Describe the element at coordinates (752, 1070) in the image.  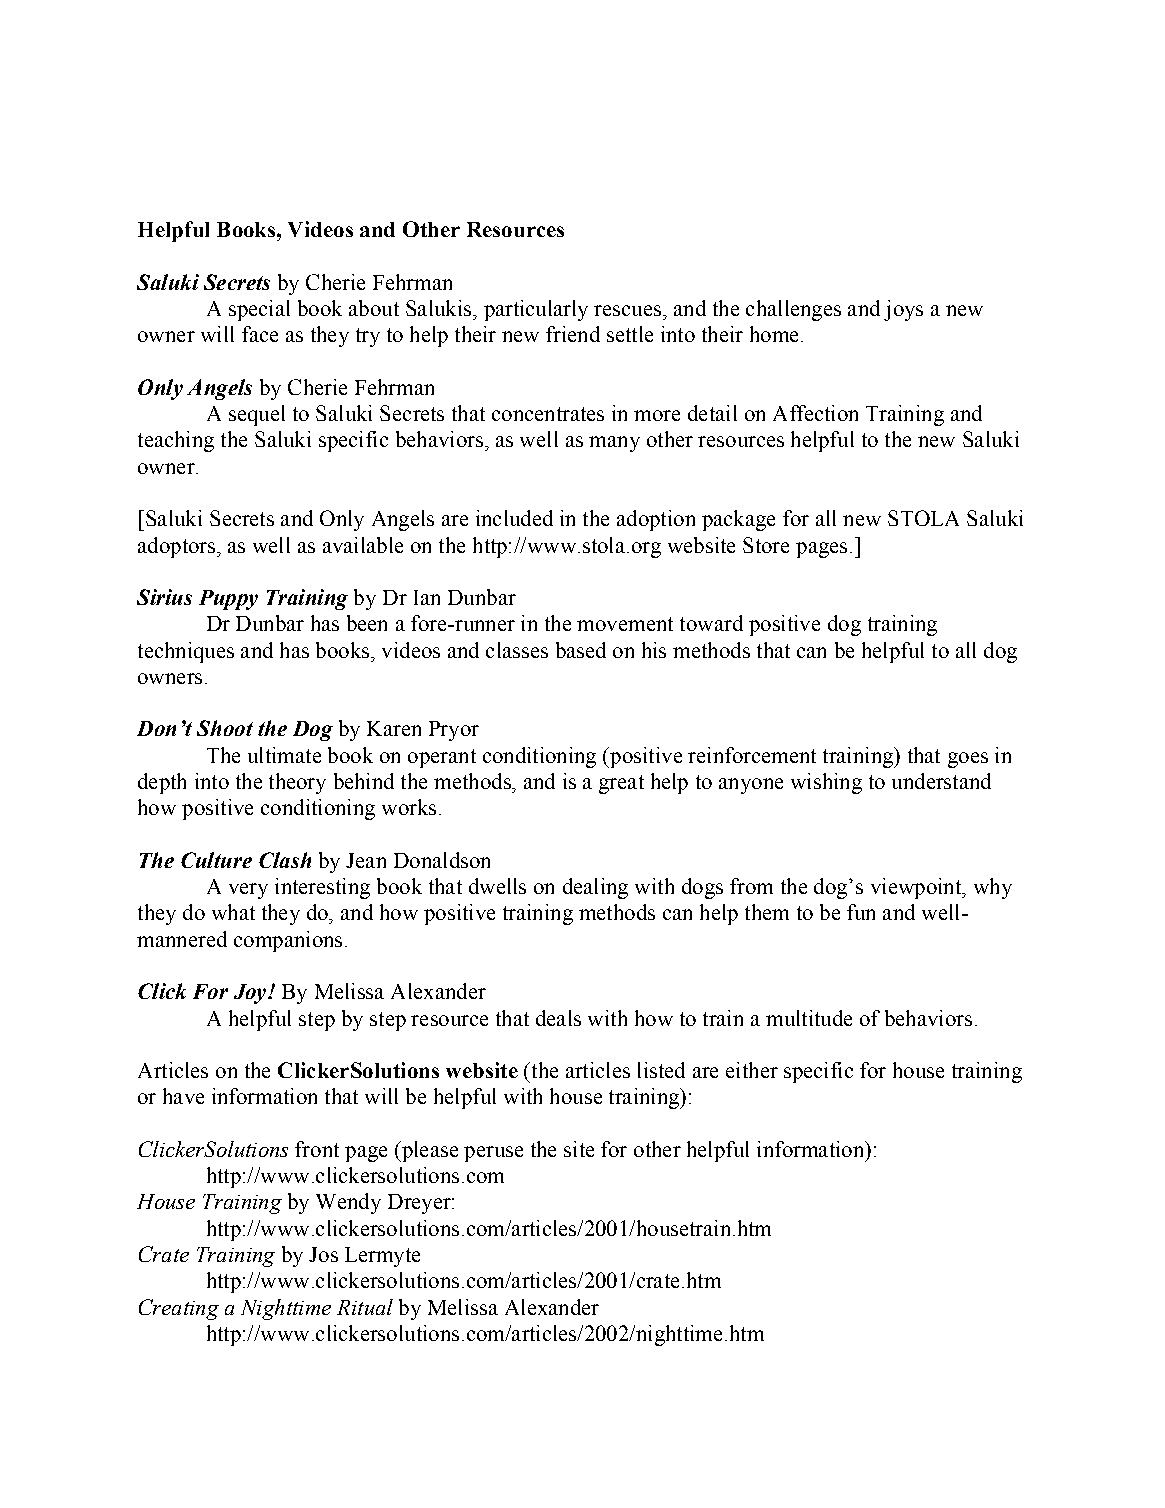
I see `either` at that location.
